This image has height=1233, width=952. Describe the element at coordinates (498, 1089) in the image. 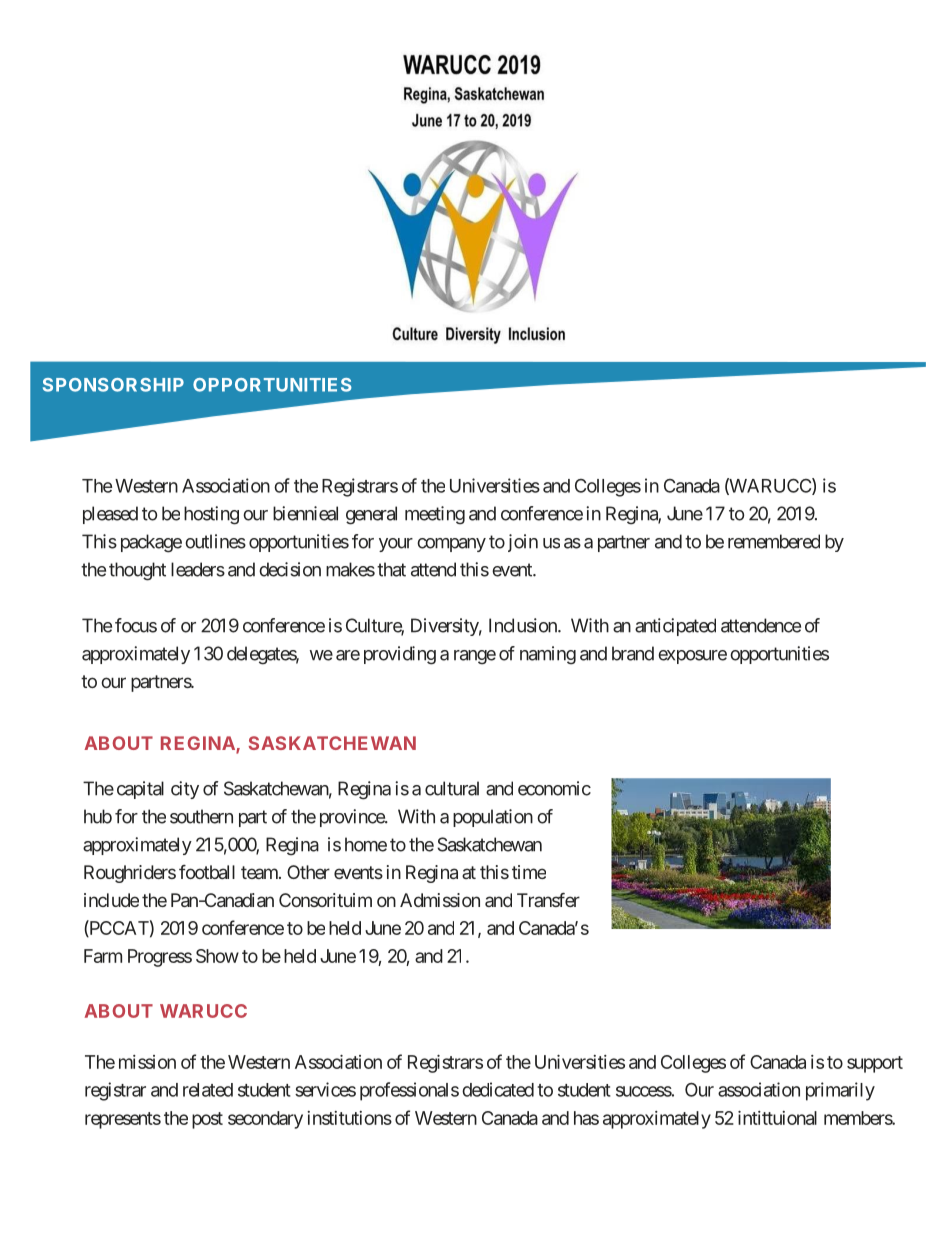

I see `dedicated` at that location.
